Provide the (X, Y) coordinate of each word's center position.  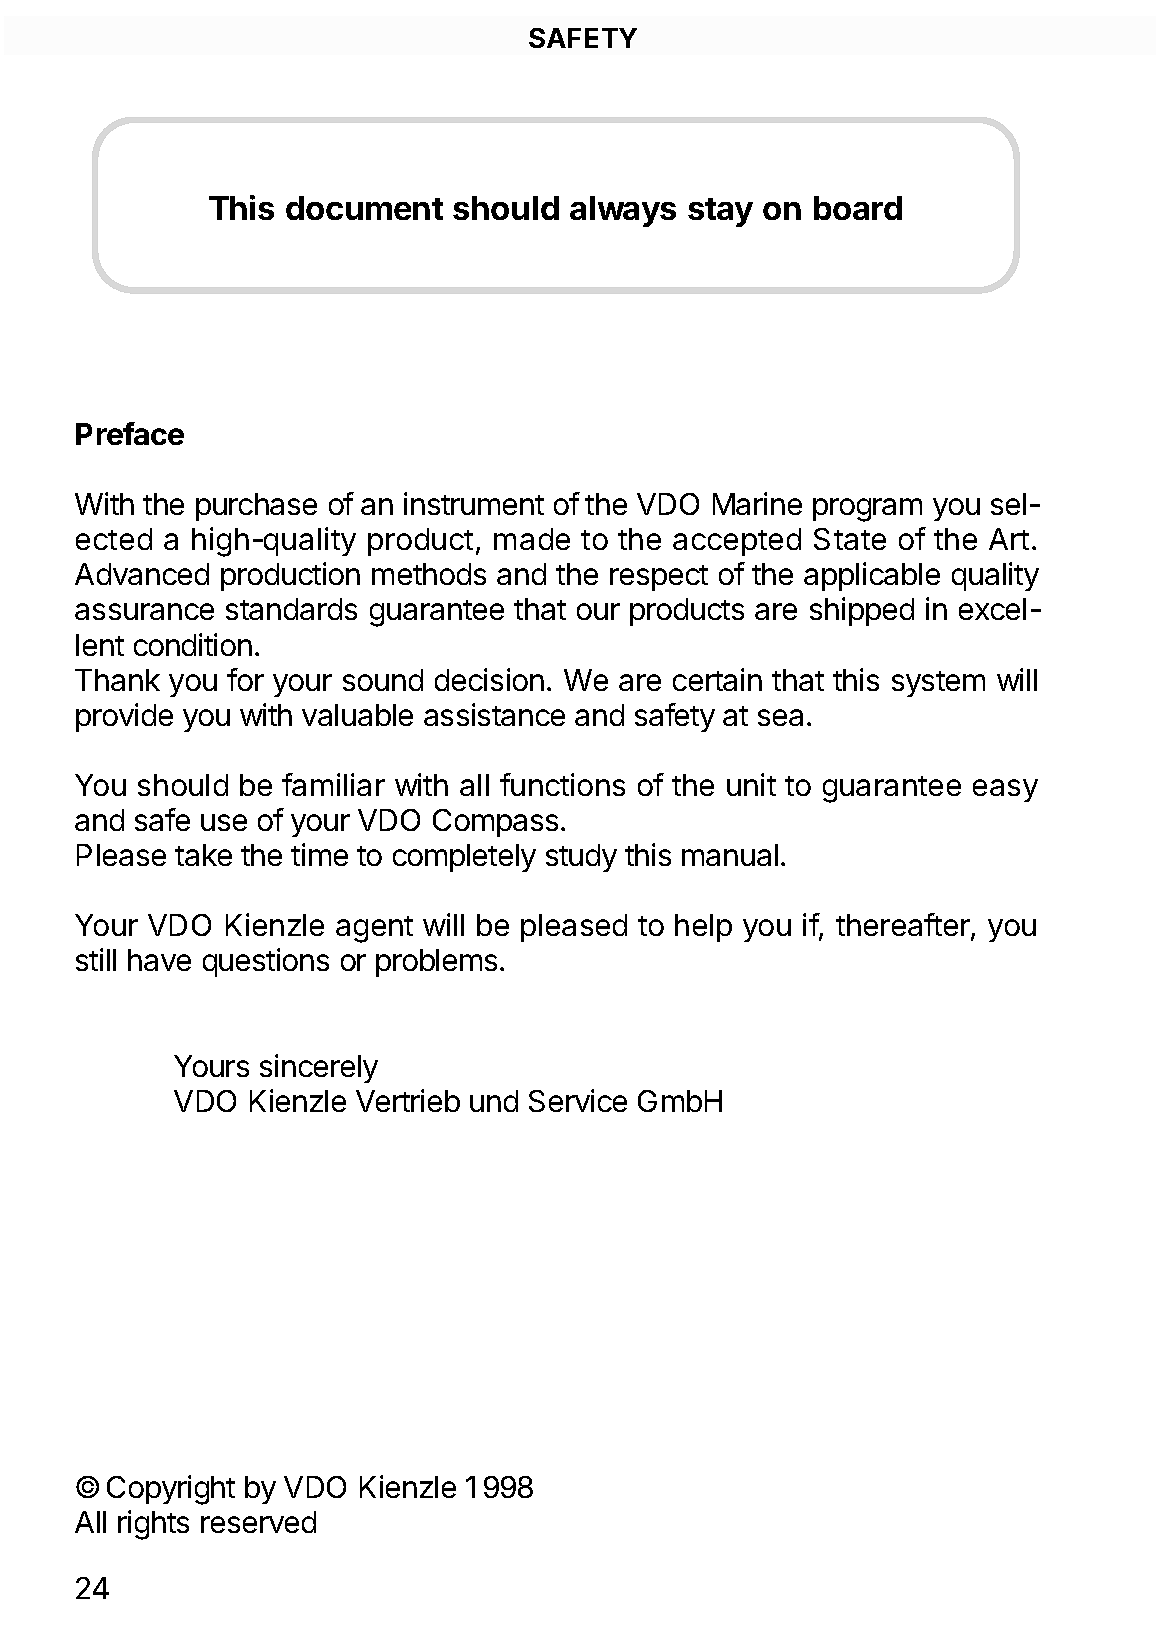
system (938, 684)
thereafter (904, 926)
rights (153, 1525)
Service (578, 1100)
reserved (258, 1522)
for (245, 679)
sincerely (319, 1068)
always (623, 211)
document (364, 208)
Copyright (171, 1490)
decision (489, 679)
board (858, 208)
